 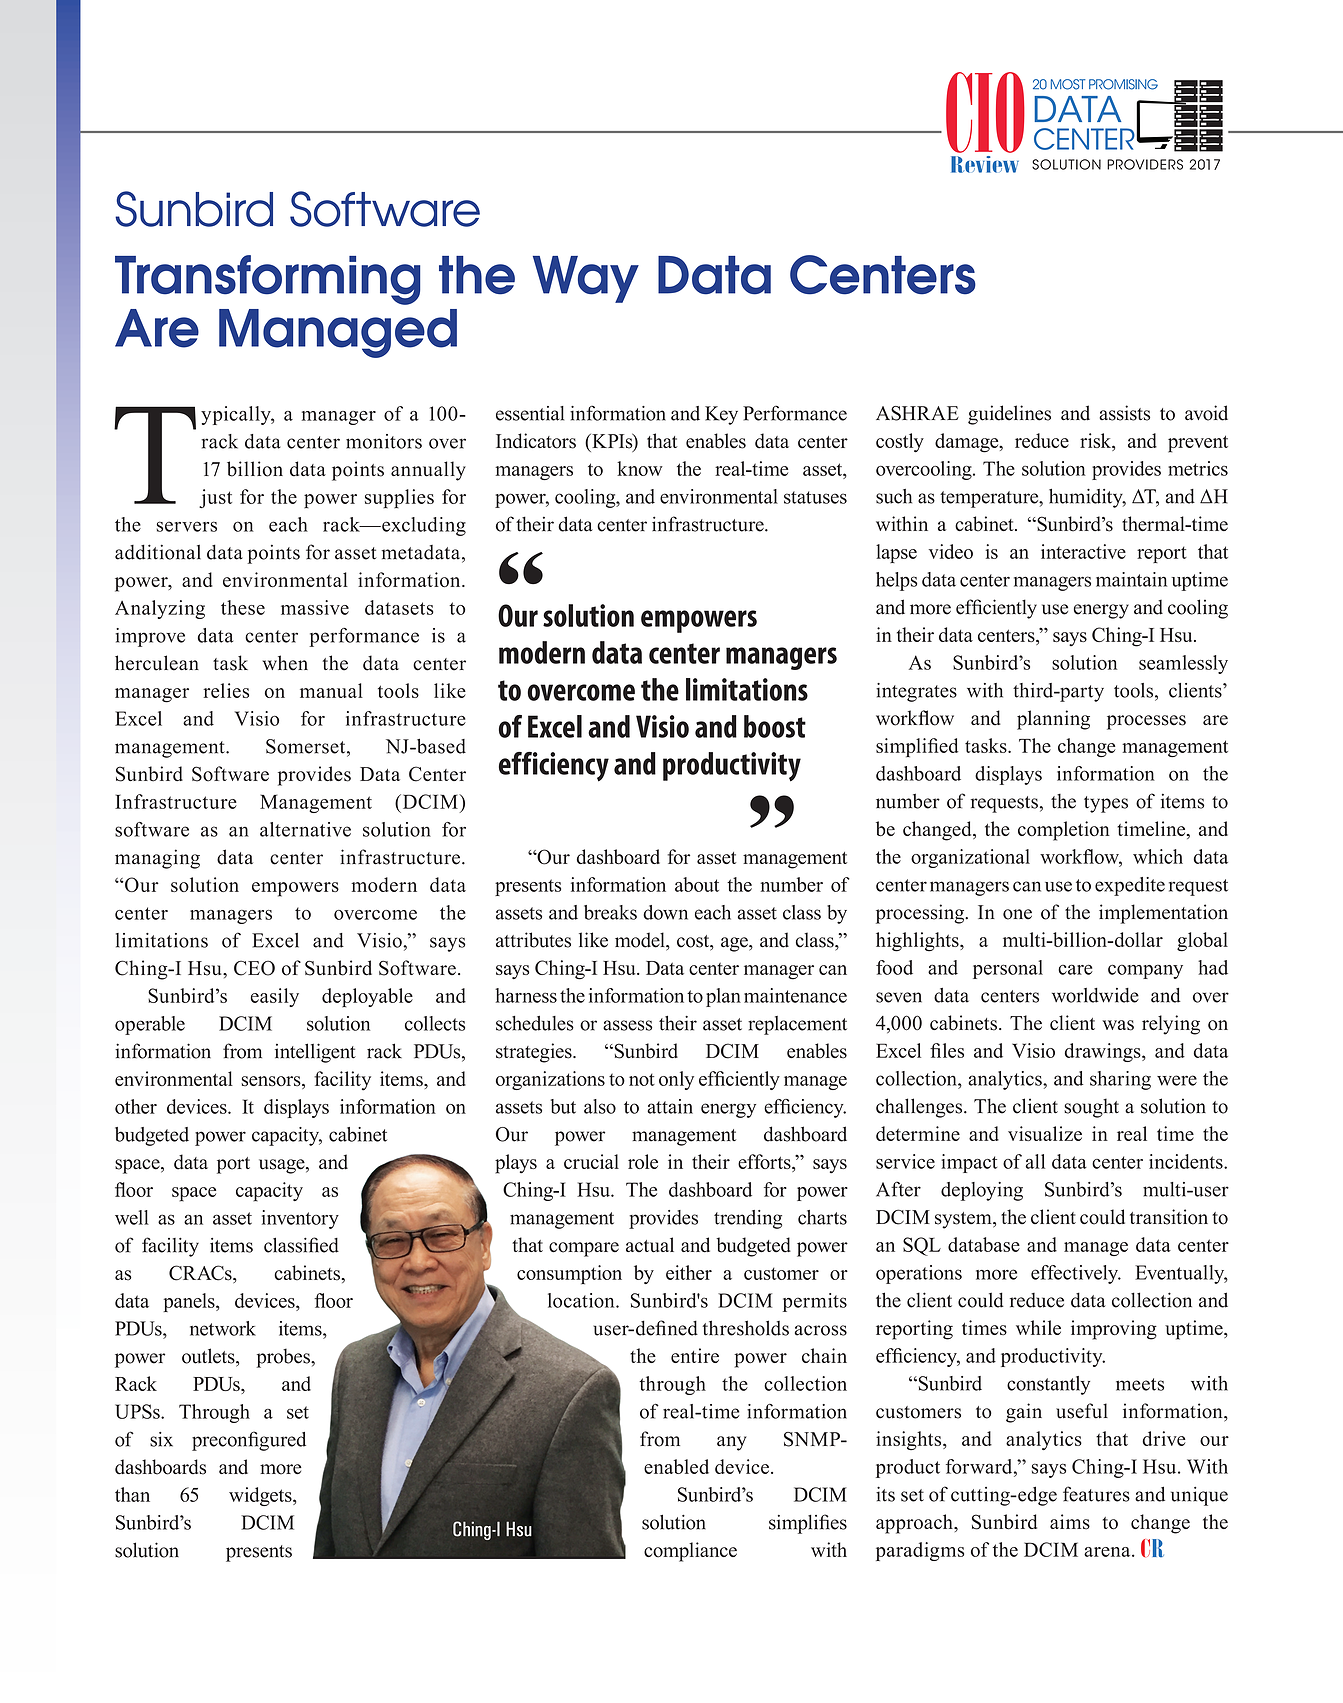 What do you see at coordinates (690, 1552) in the screenshot?
I see `compliance` at bounding box center [690, 1552].
